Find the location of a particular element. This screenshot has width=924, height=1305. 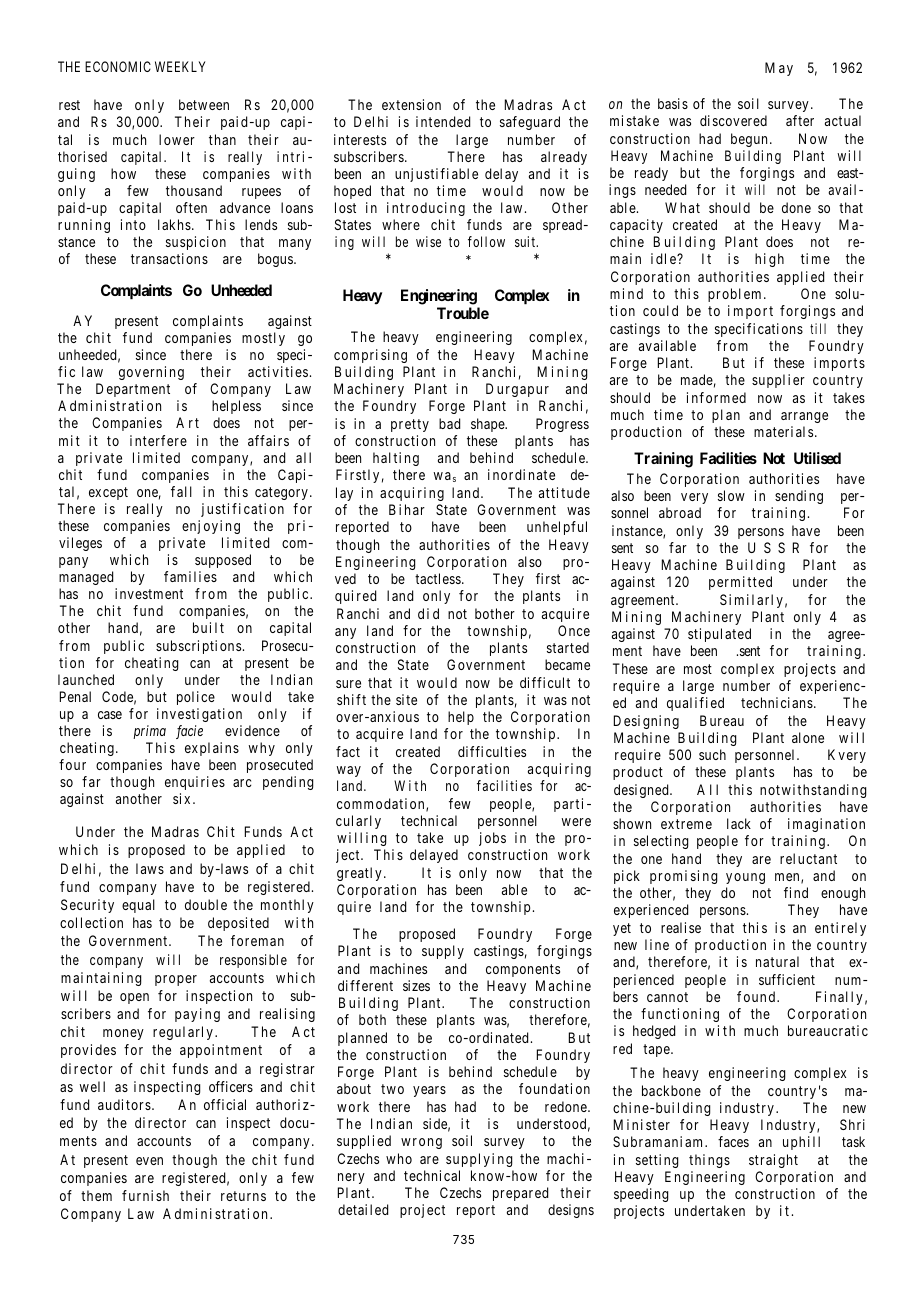

between is located at coordinates (204, 104).
